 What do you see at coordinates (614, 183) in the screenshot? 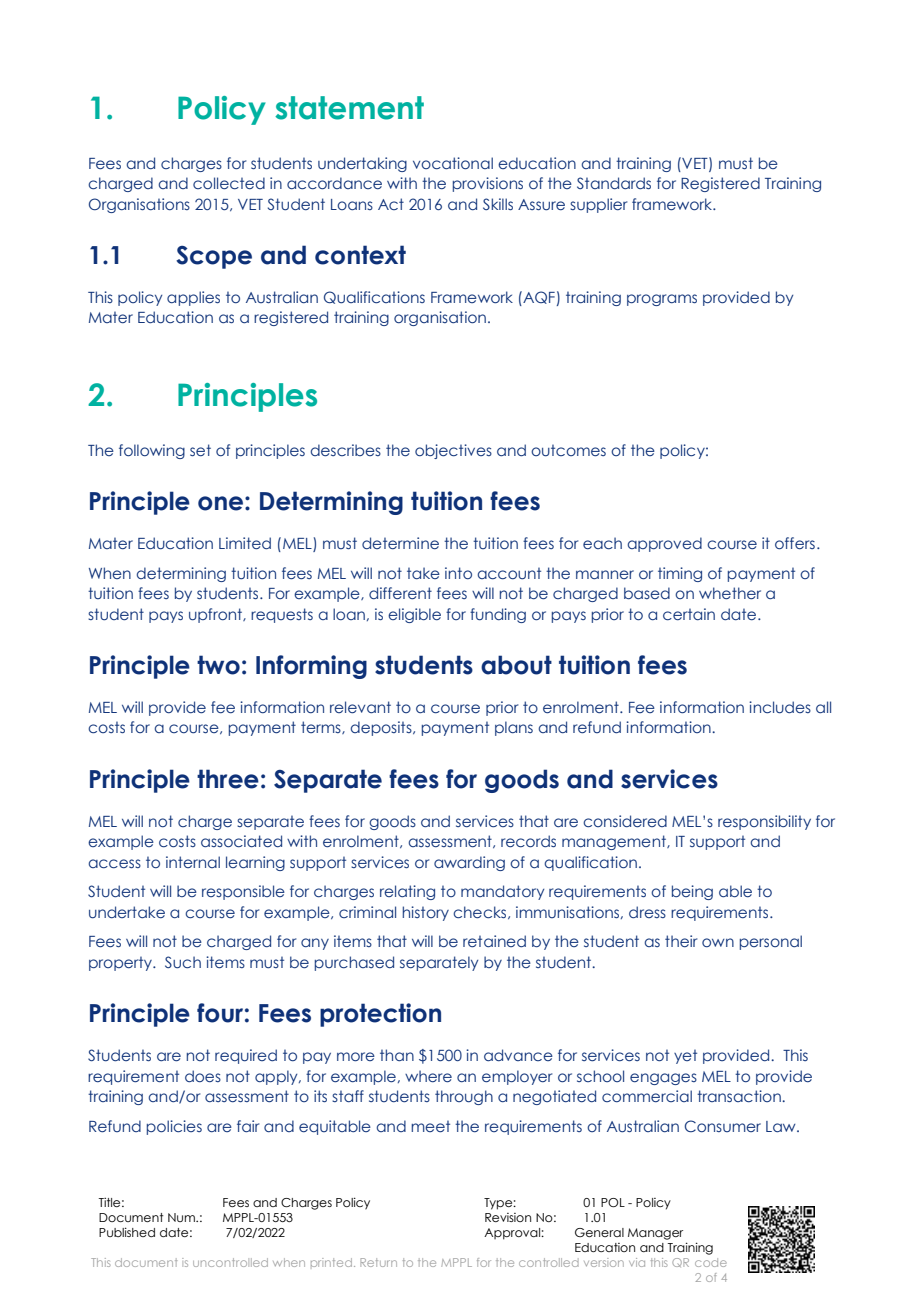
I see `Standards` at bounding box center [614, 183].
